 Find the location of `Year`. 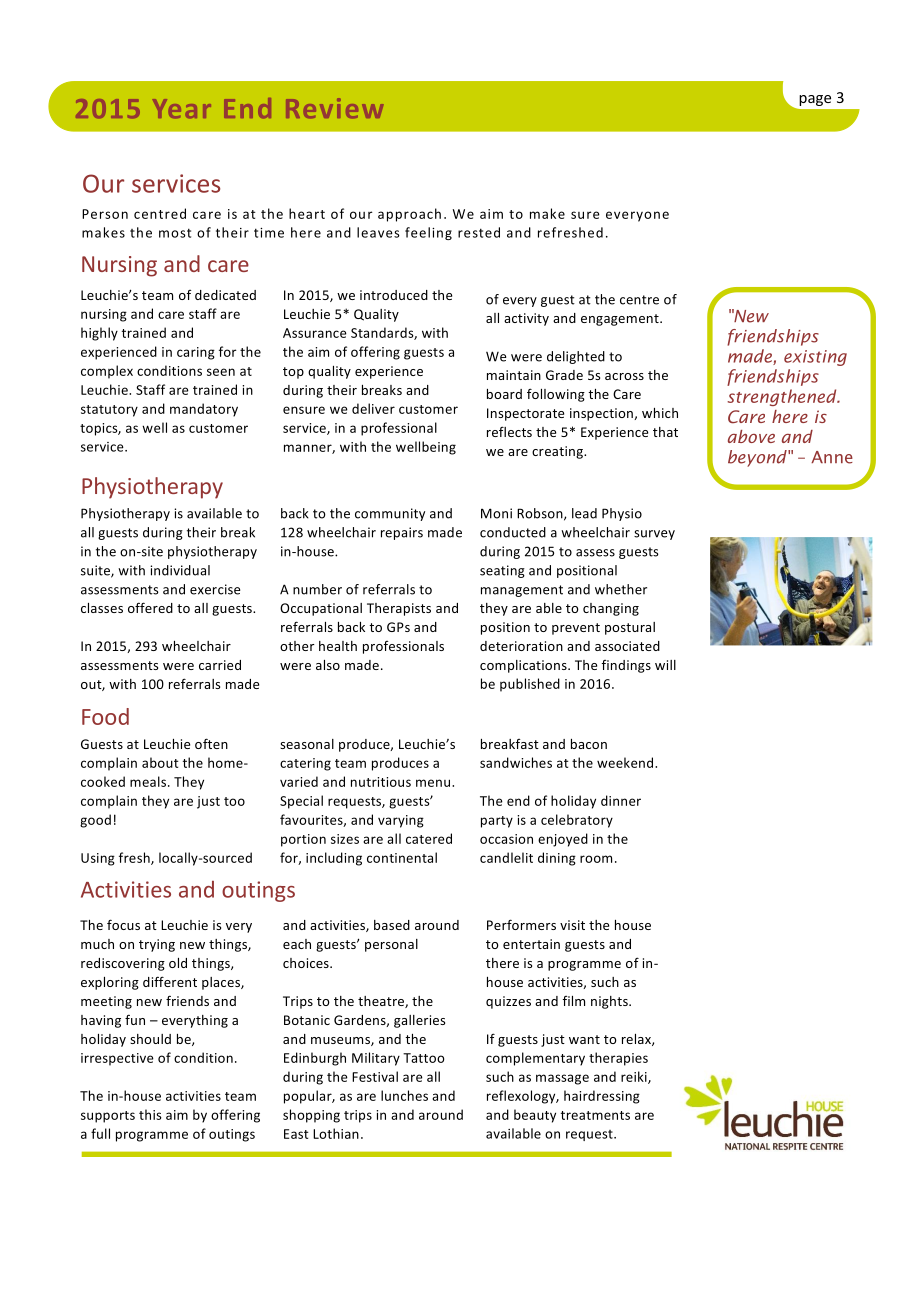

Year is located at coordinates (182, 108).
